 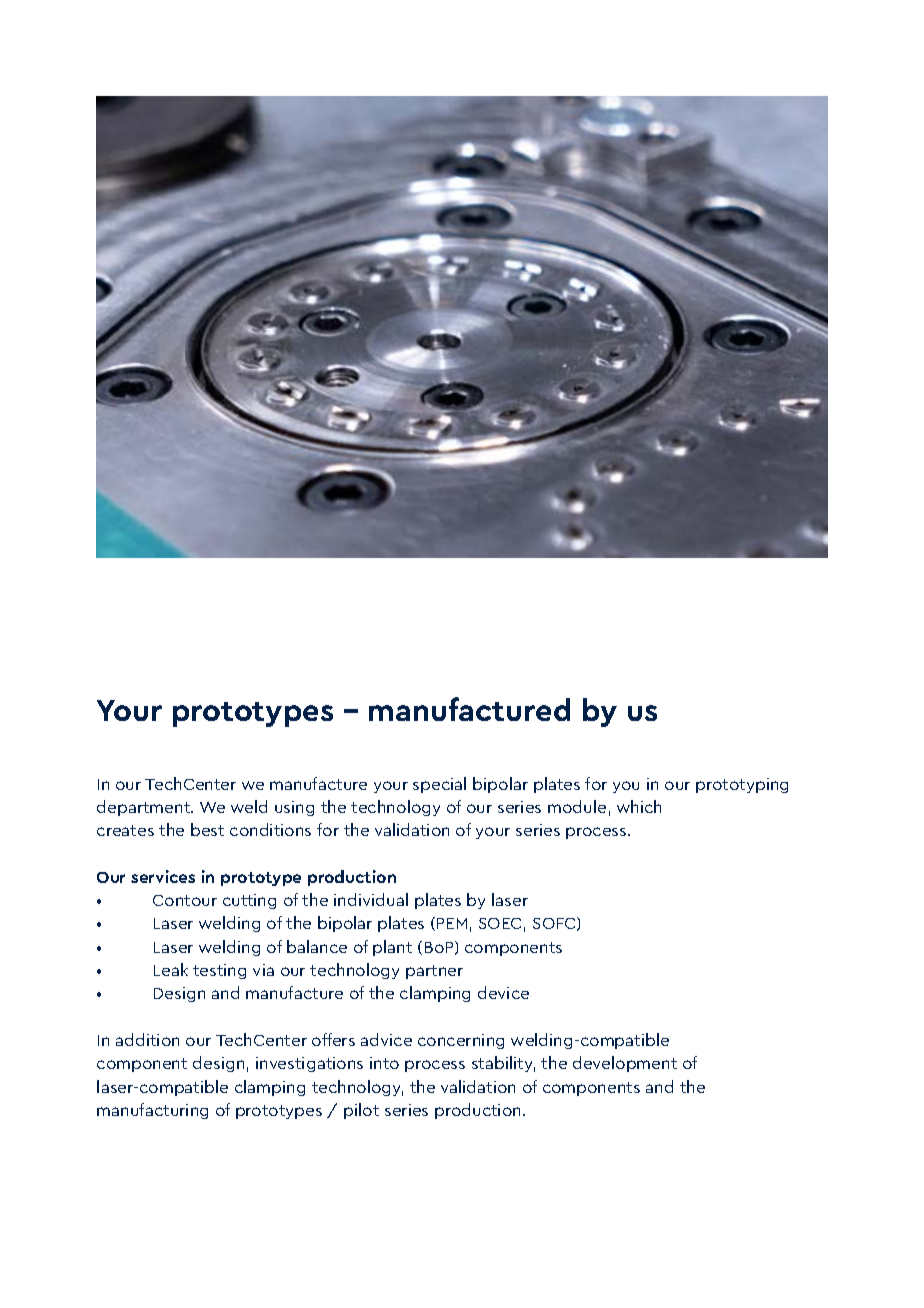 What do you see at coordinates (625, 1064) in the document?
I see `development` at bounding box center [625, 1064].
